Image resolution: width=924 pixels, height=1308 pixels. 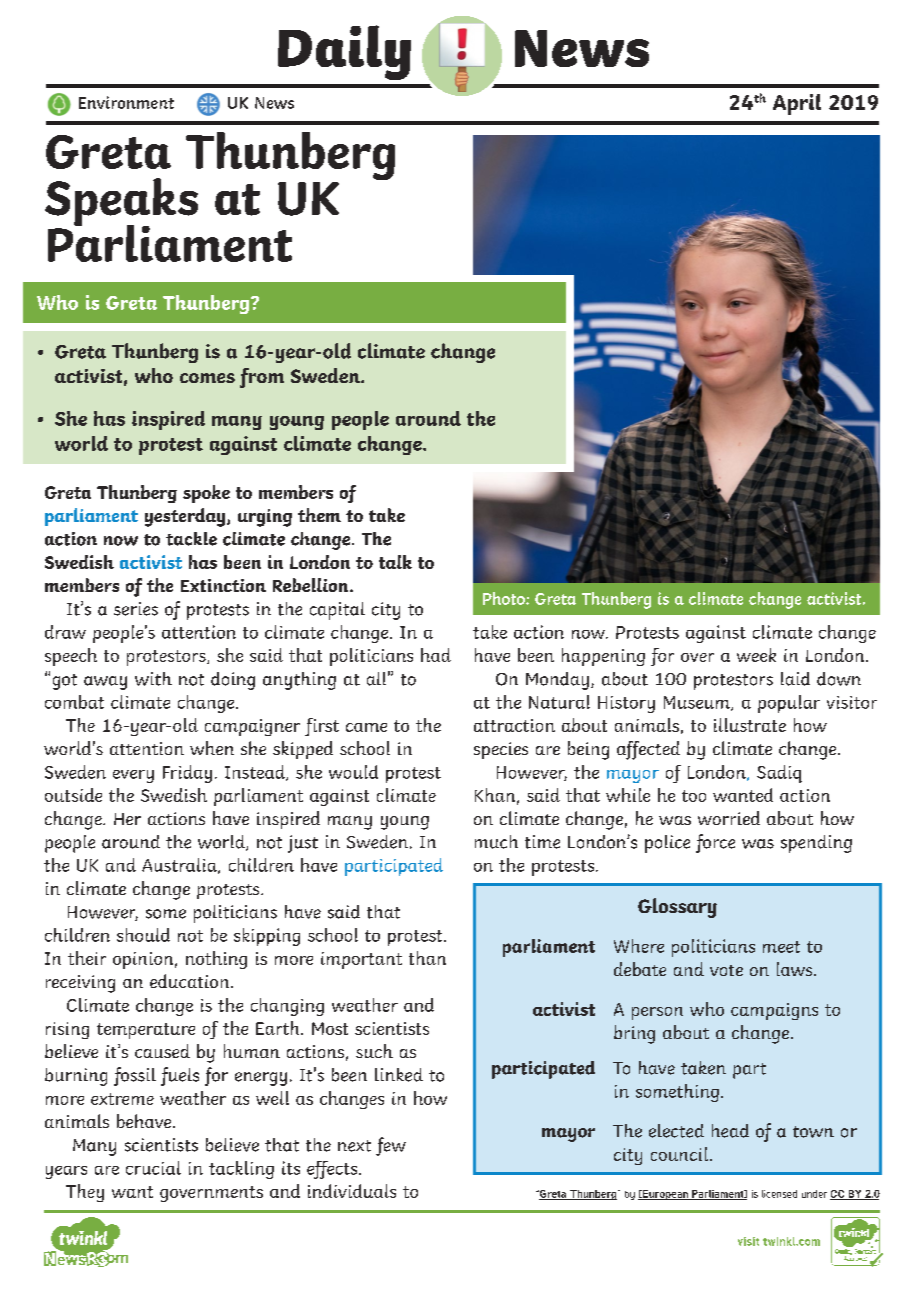 What do you see at coordinates (153, 1168) in the screenshot?
I see `crucial` at bounding box center [153, 1168].
